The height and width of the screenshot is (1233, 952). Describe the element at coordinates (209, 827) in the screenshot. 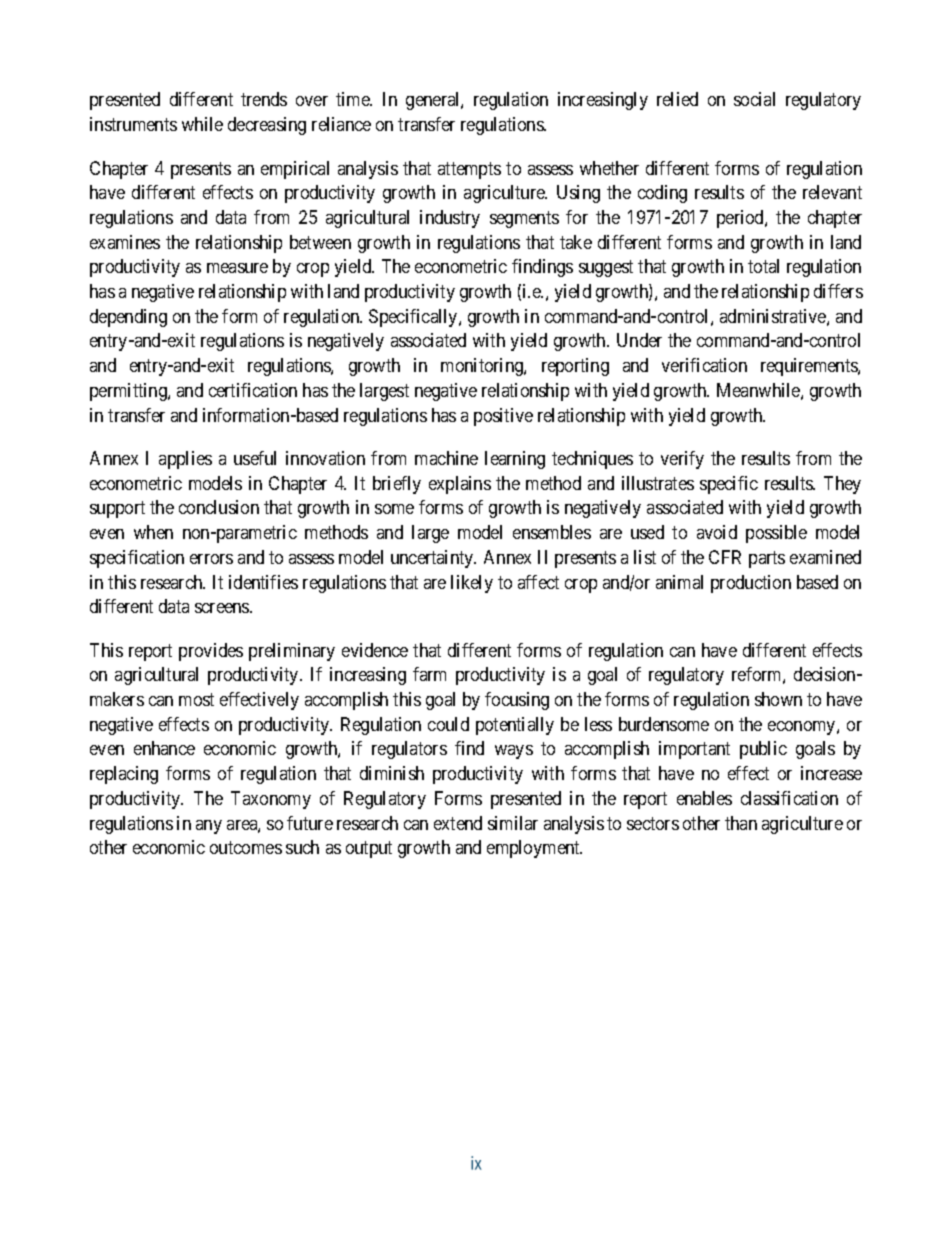

I see `any` at that location.
